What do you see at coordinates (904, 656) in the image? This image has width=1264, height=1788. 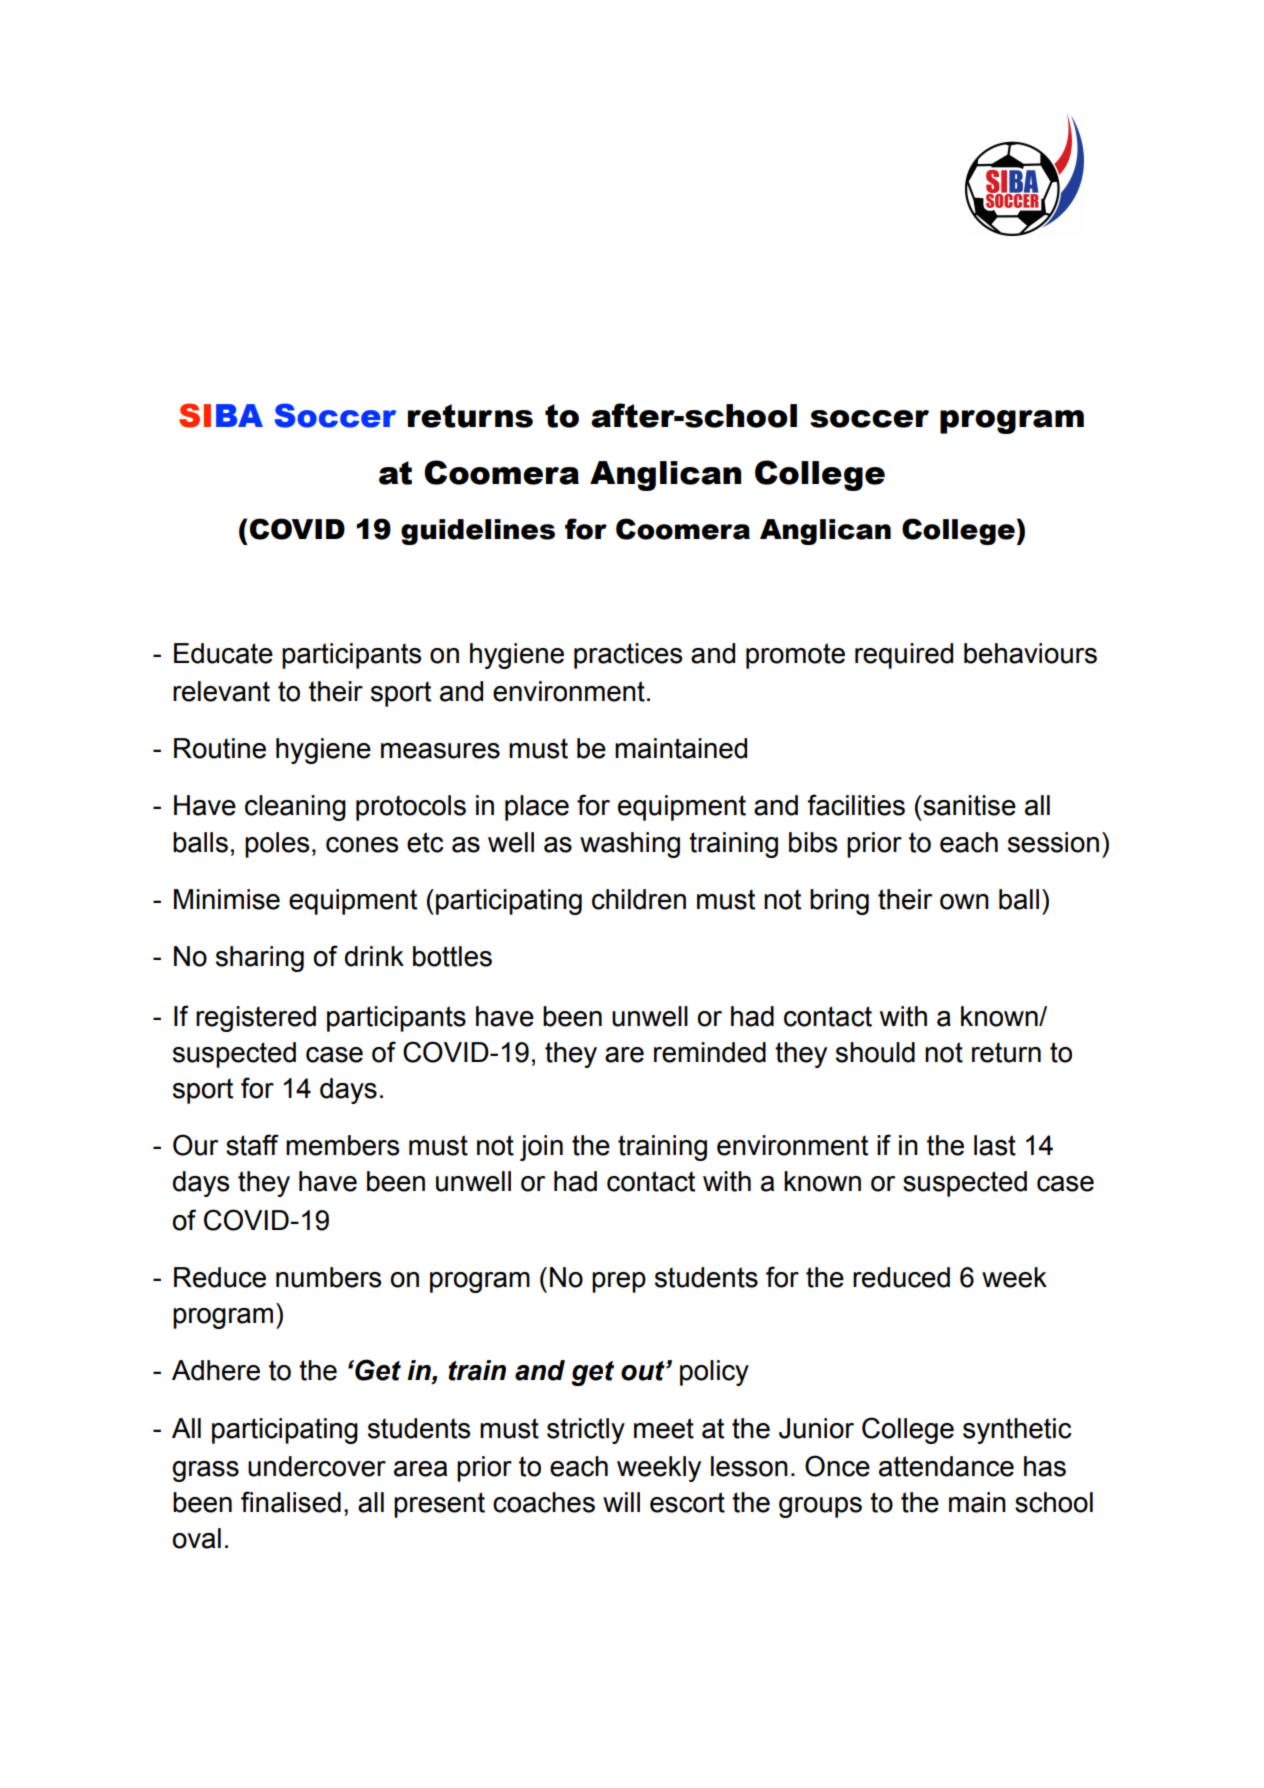 I see `required` at bounding box center [904, 656].
